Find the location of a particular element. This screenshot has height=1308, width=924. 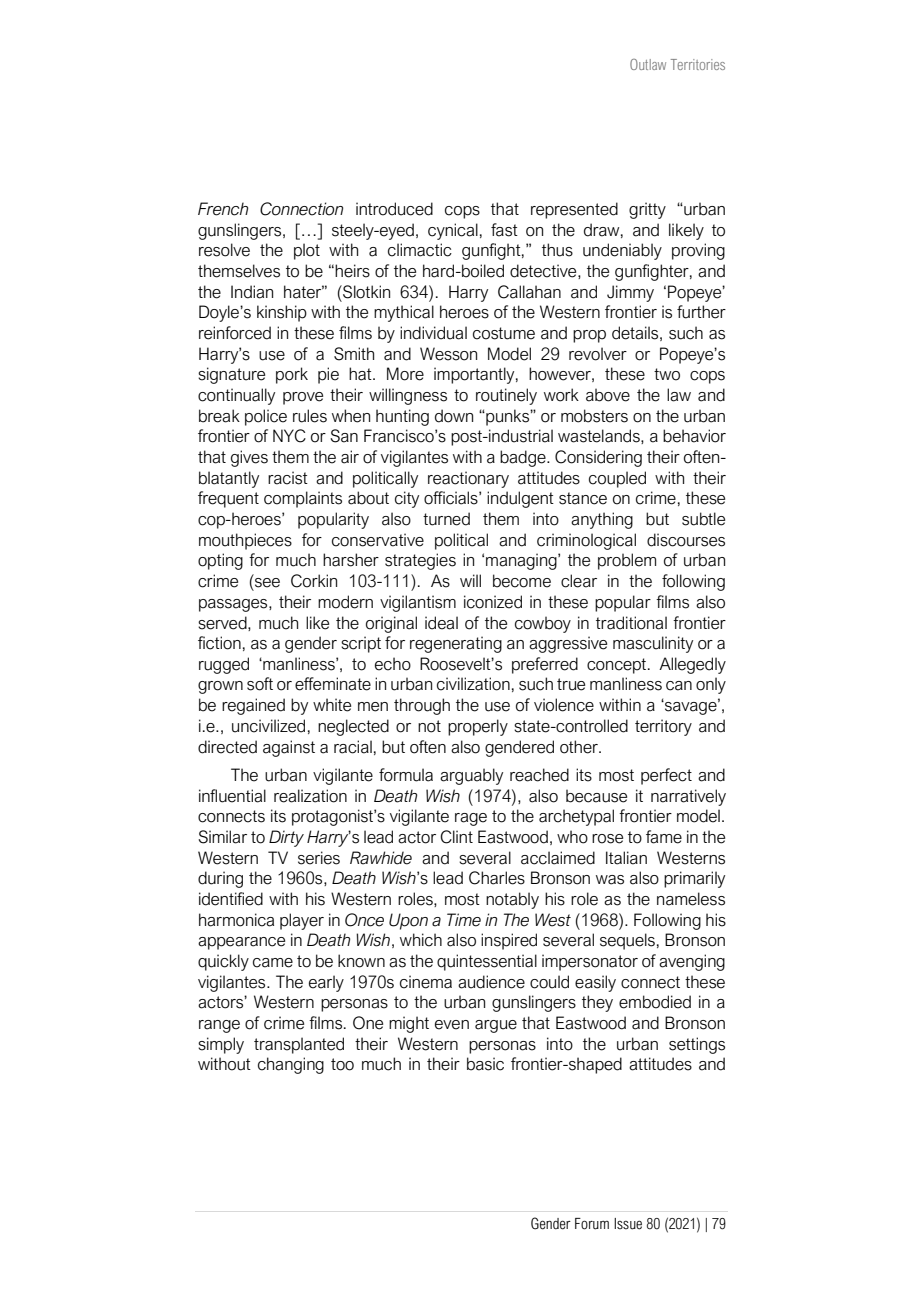

changing is located at coordinates (291, 1065).
